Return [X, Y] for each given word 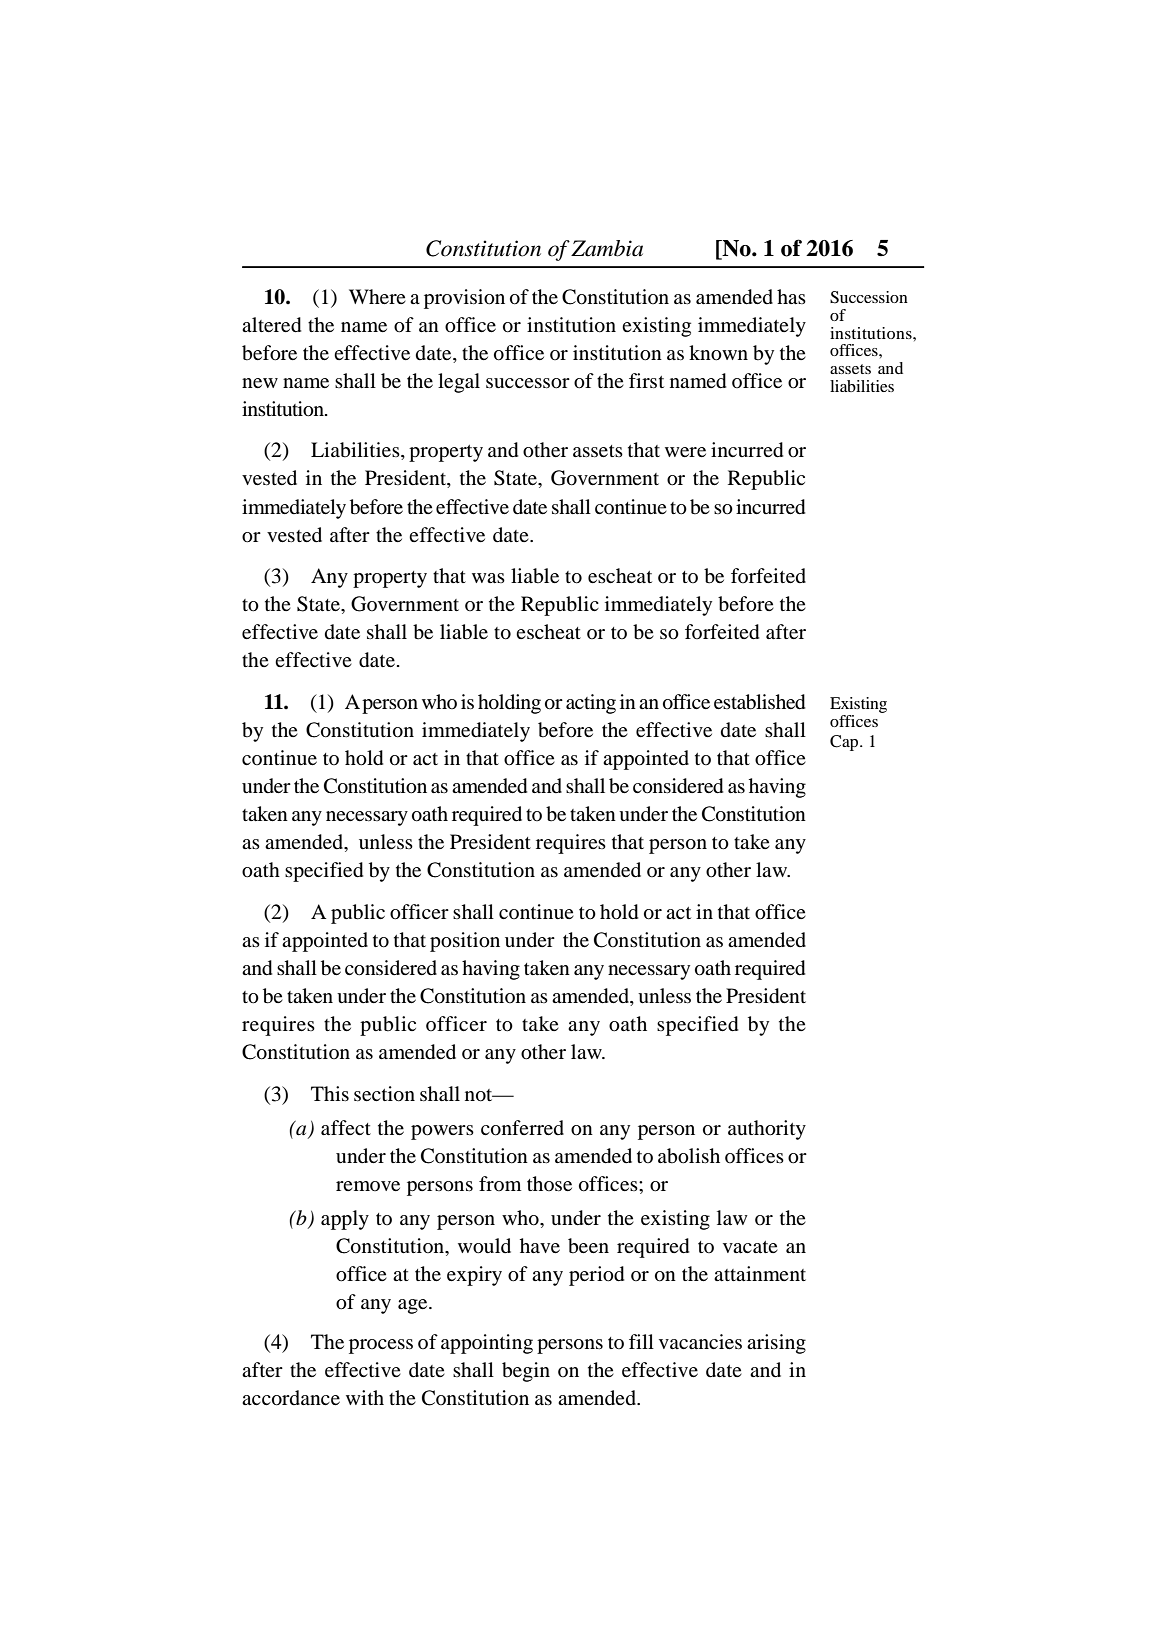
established [759, 702]
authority [767, 1130]
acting [591, 704]
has [791, 296]
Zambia [607, 248]
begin [526, 1372]
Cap [845, 743]
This [330, 1093]
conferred [522, 1128]
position [465, 942]
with [365, 1397]
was [488, 578]
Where [377, 296]
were [685, 452]
